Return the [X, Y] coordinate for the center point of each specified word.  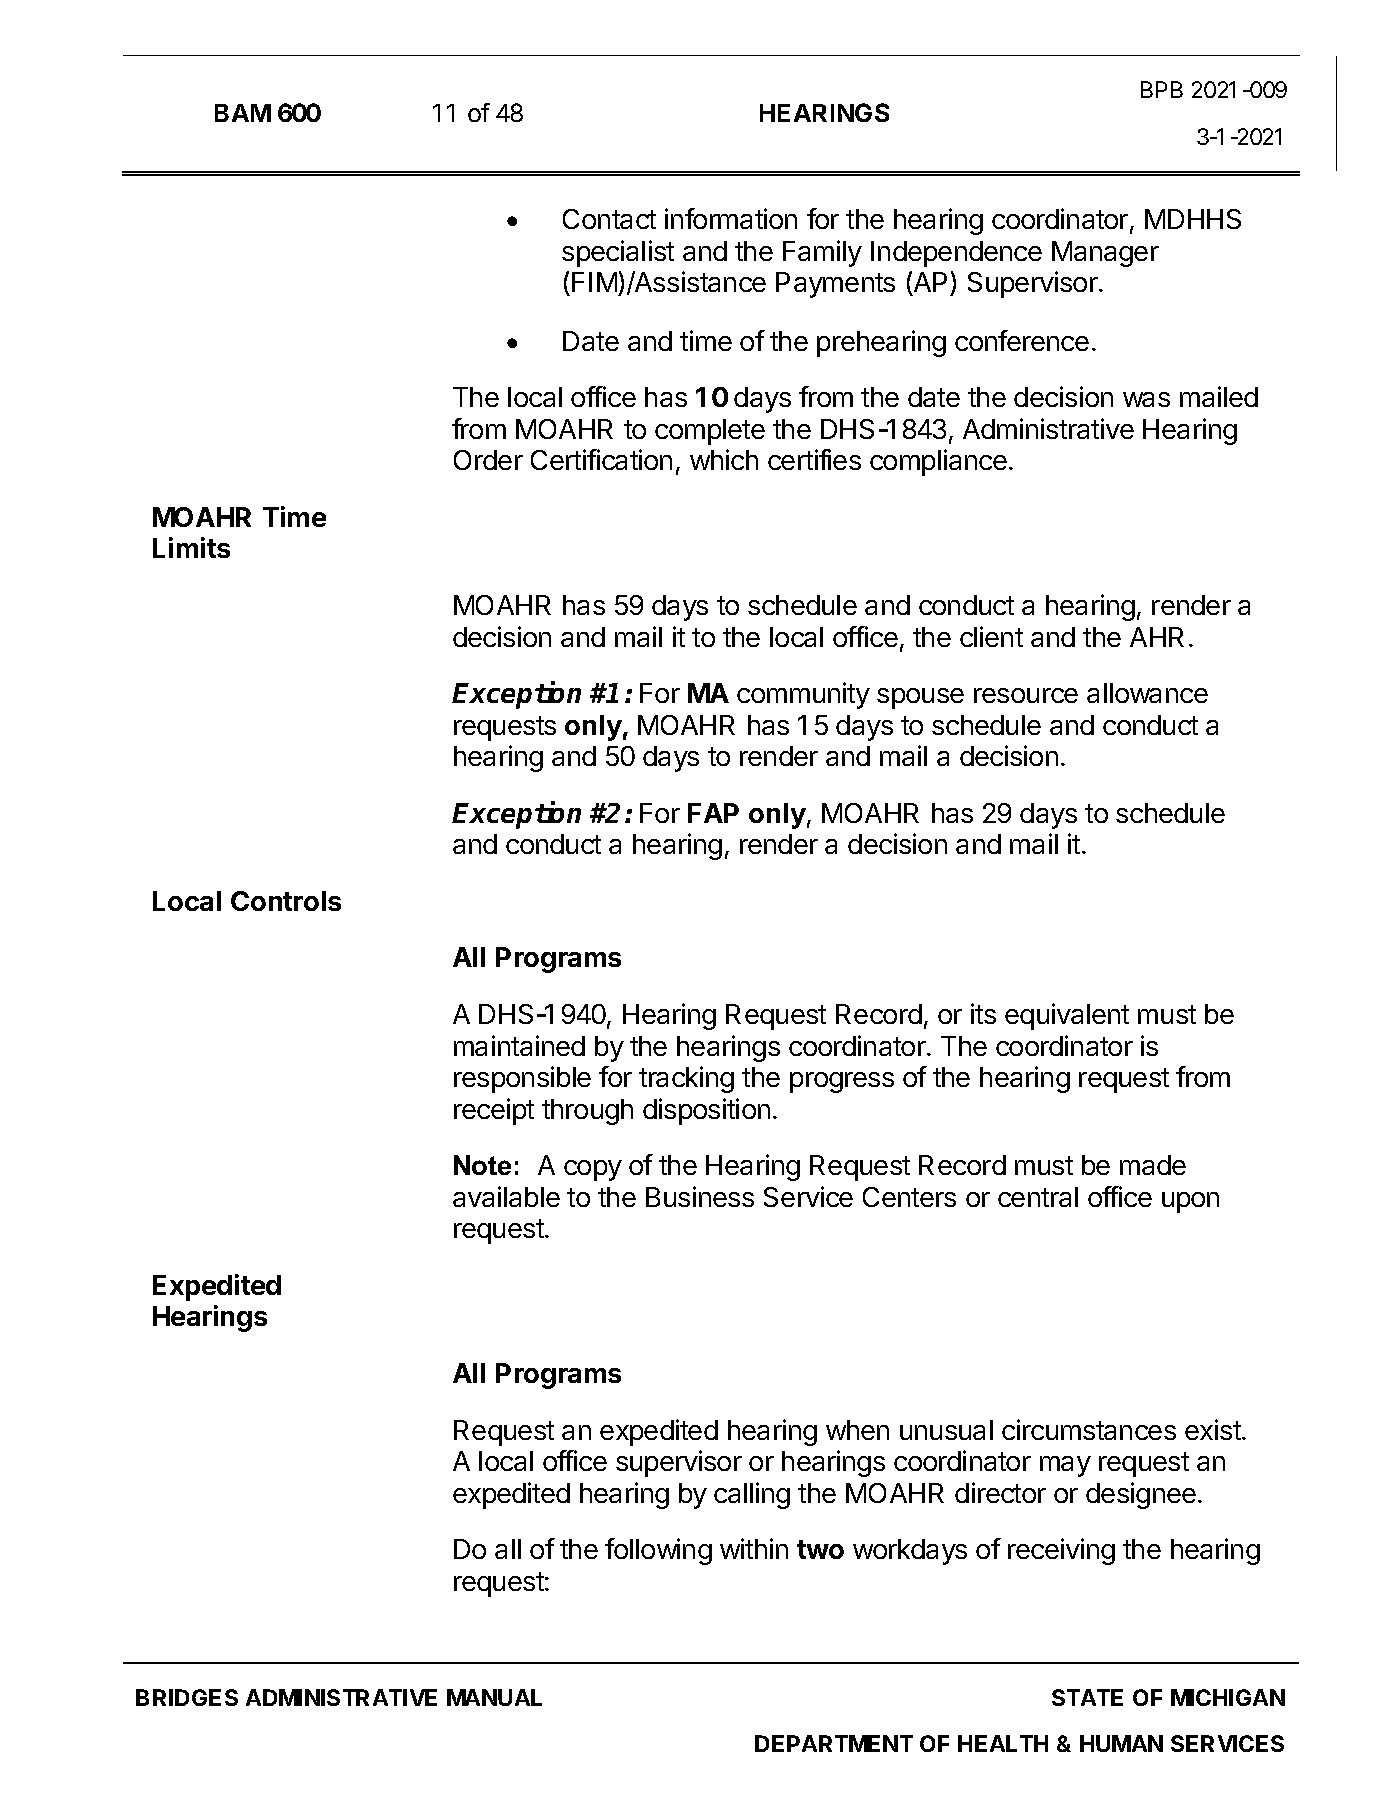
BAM [243, 113]
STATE [1087, 1697]
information [731, 218]
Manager [1105, 254]
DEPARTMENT [834, 1743]
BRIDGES [187, 1697]
